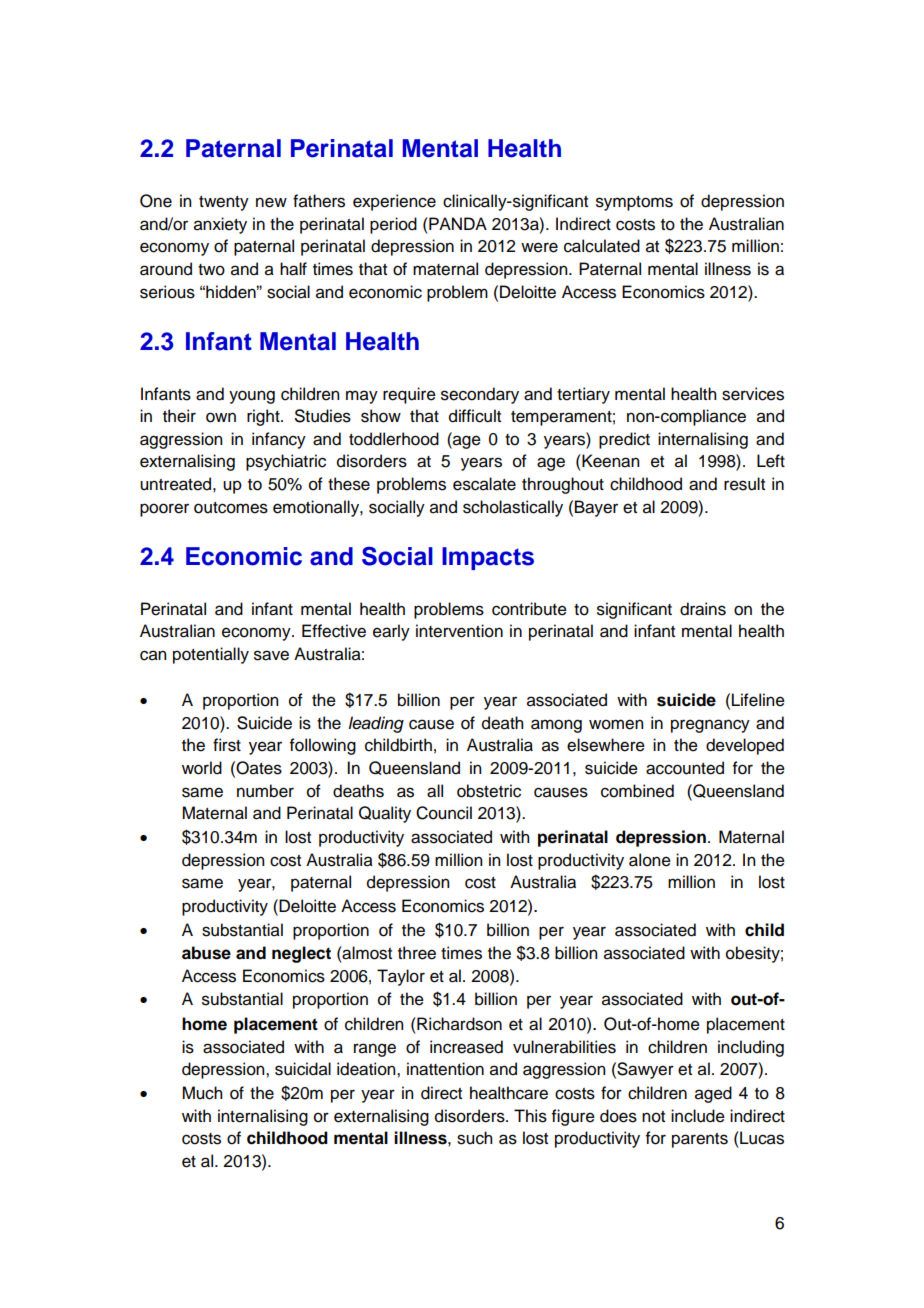  Describe the element at coordinates (457, 223) in the screenshot. I see `PANDA` at that location.
